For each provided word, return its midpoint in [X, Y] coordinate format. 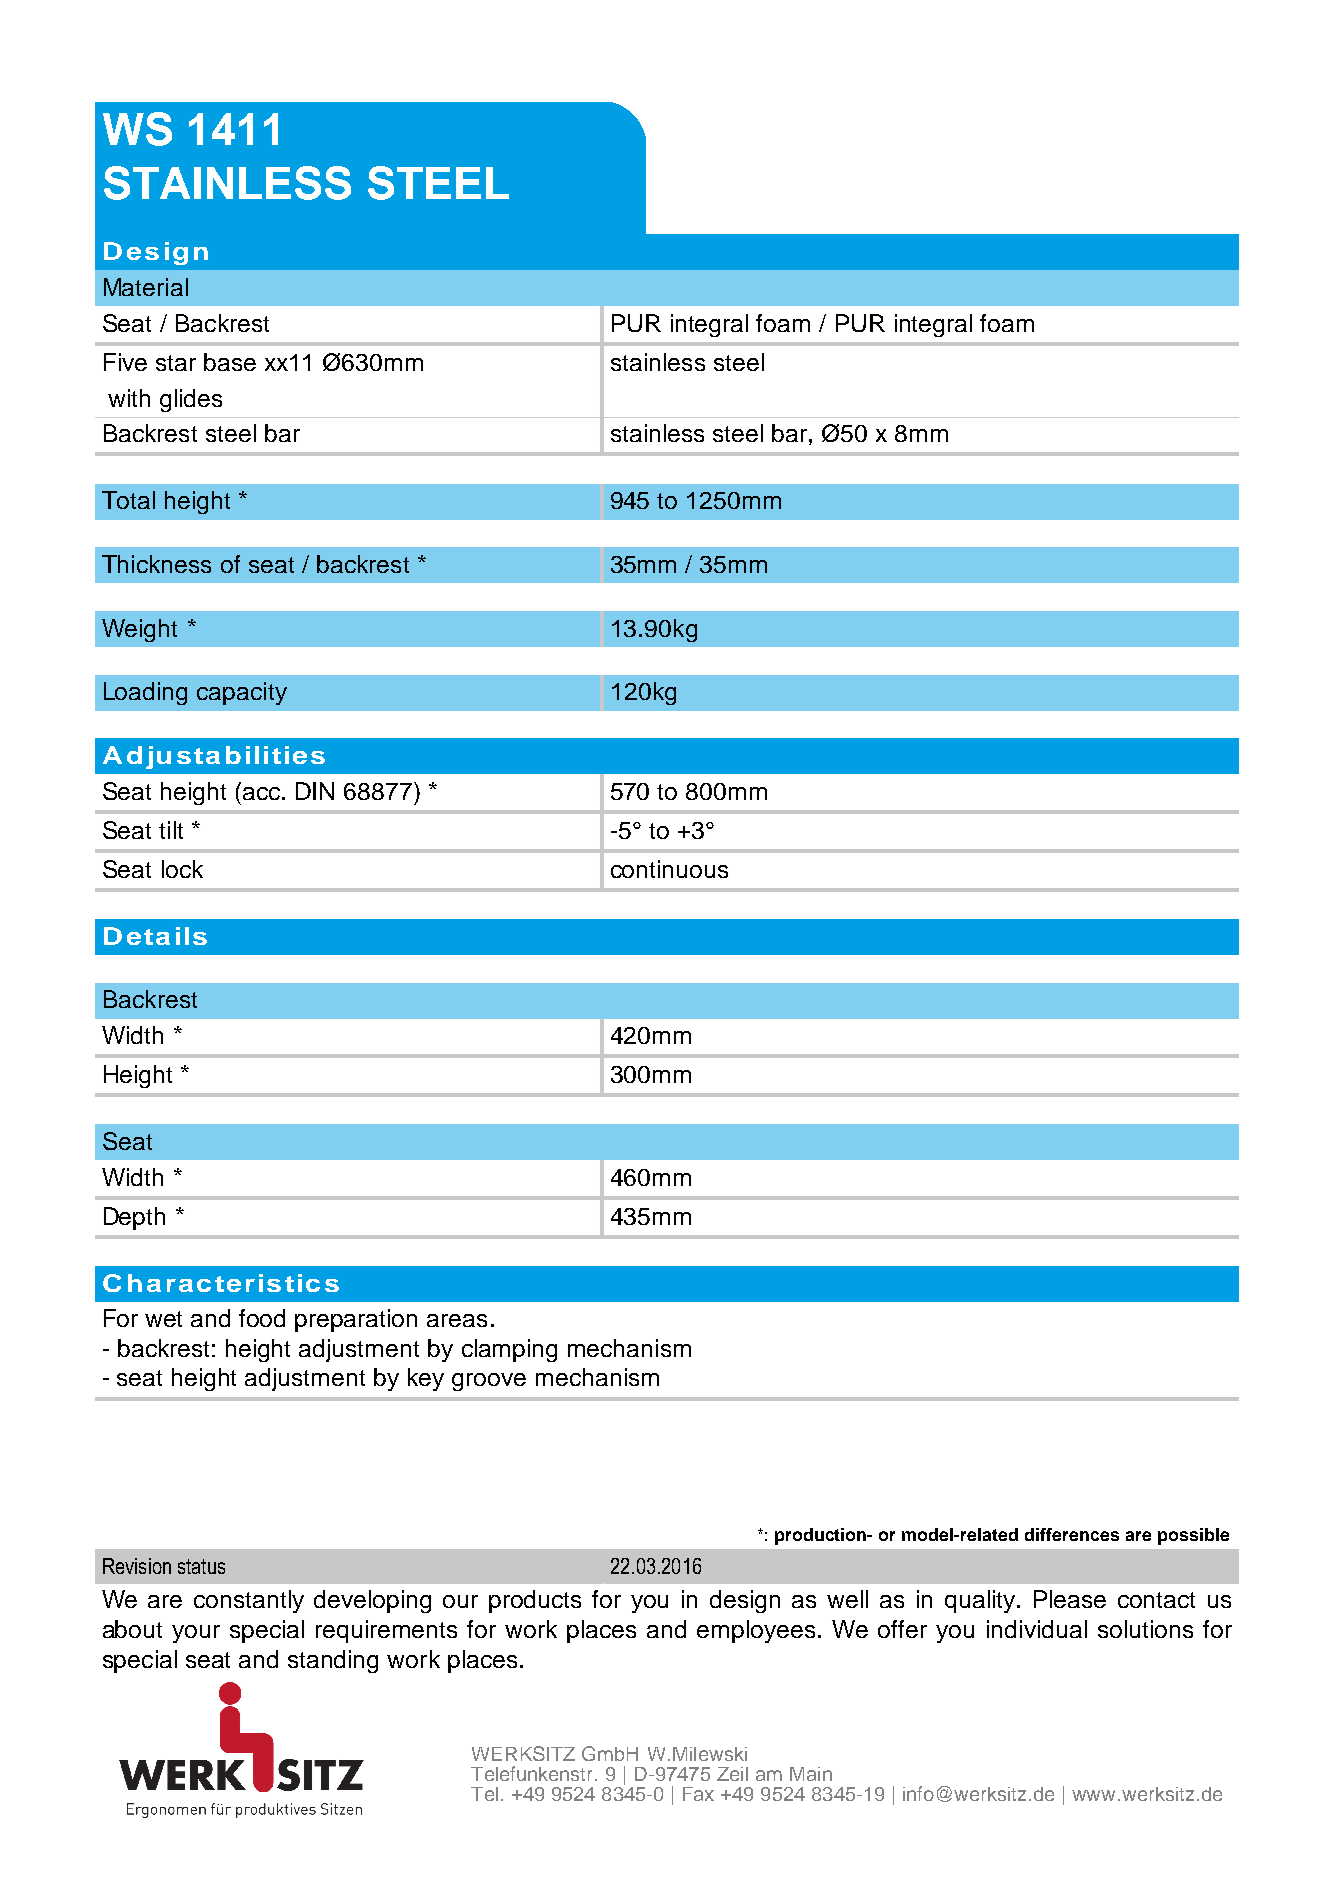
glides [191, 400]
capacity [242, 693]
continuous [669, 869]
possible [1193, 1536]
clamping [509, 1350]
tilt [171, 830]
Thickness [156, 564]
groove [489, 1382]
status [201, 1566]
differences [1072, 1534]
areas [457, 1320]
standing [333, 1661]
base [230, 362]
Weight [139, 630]
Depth [134, 1218]
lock [182, 869]
